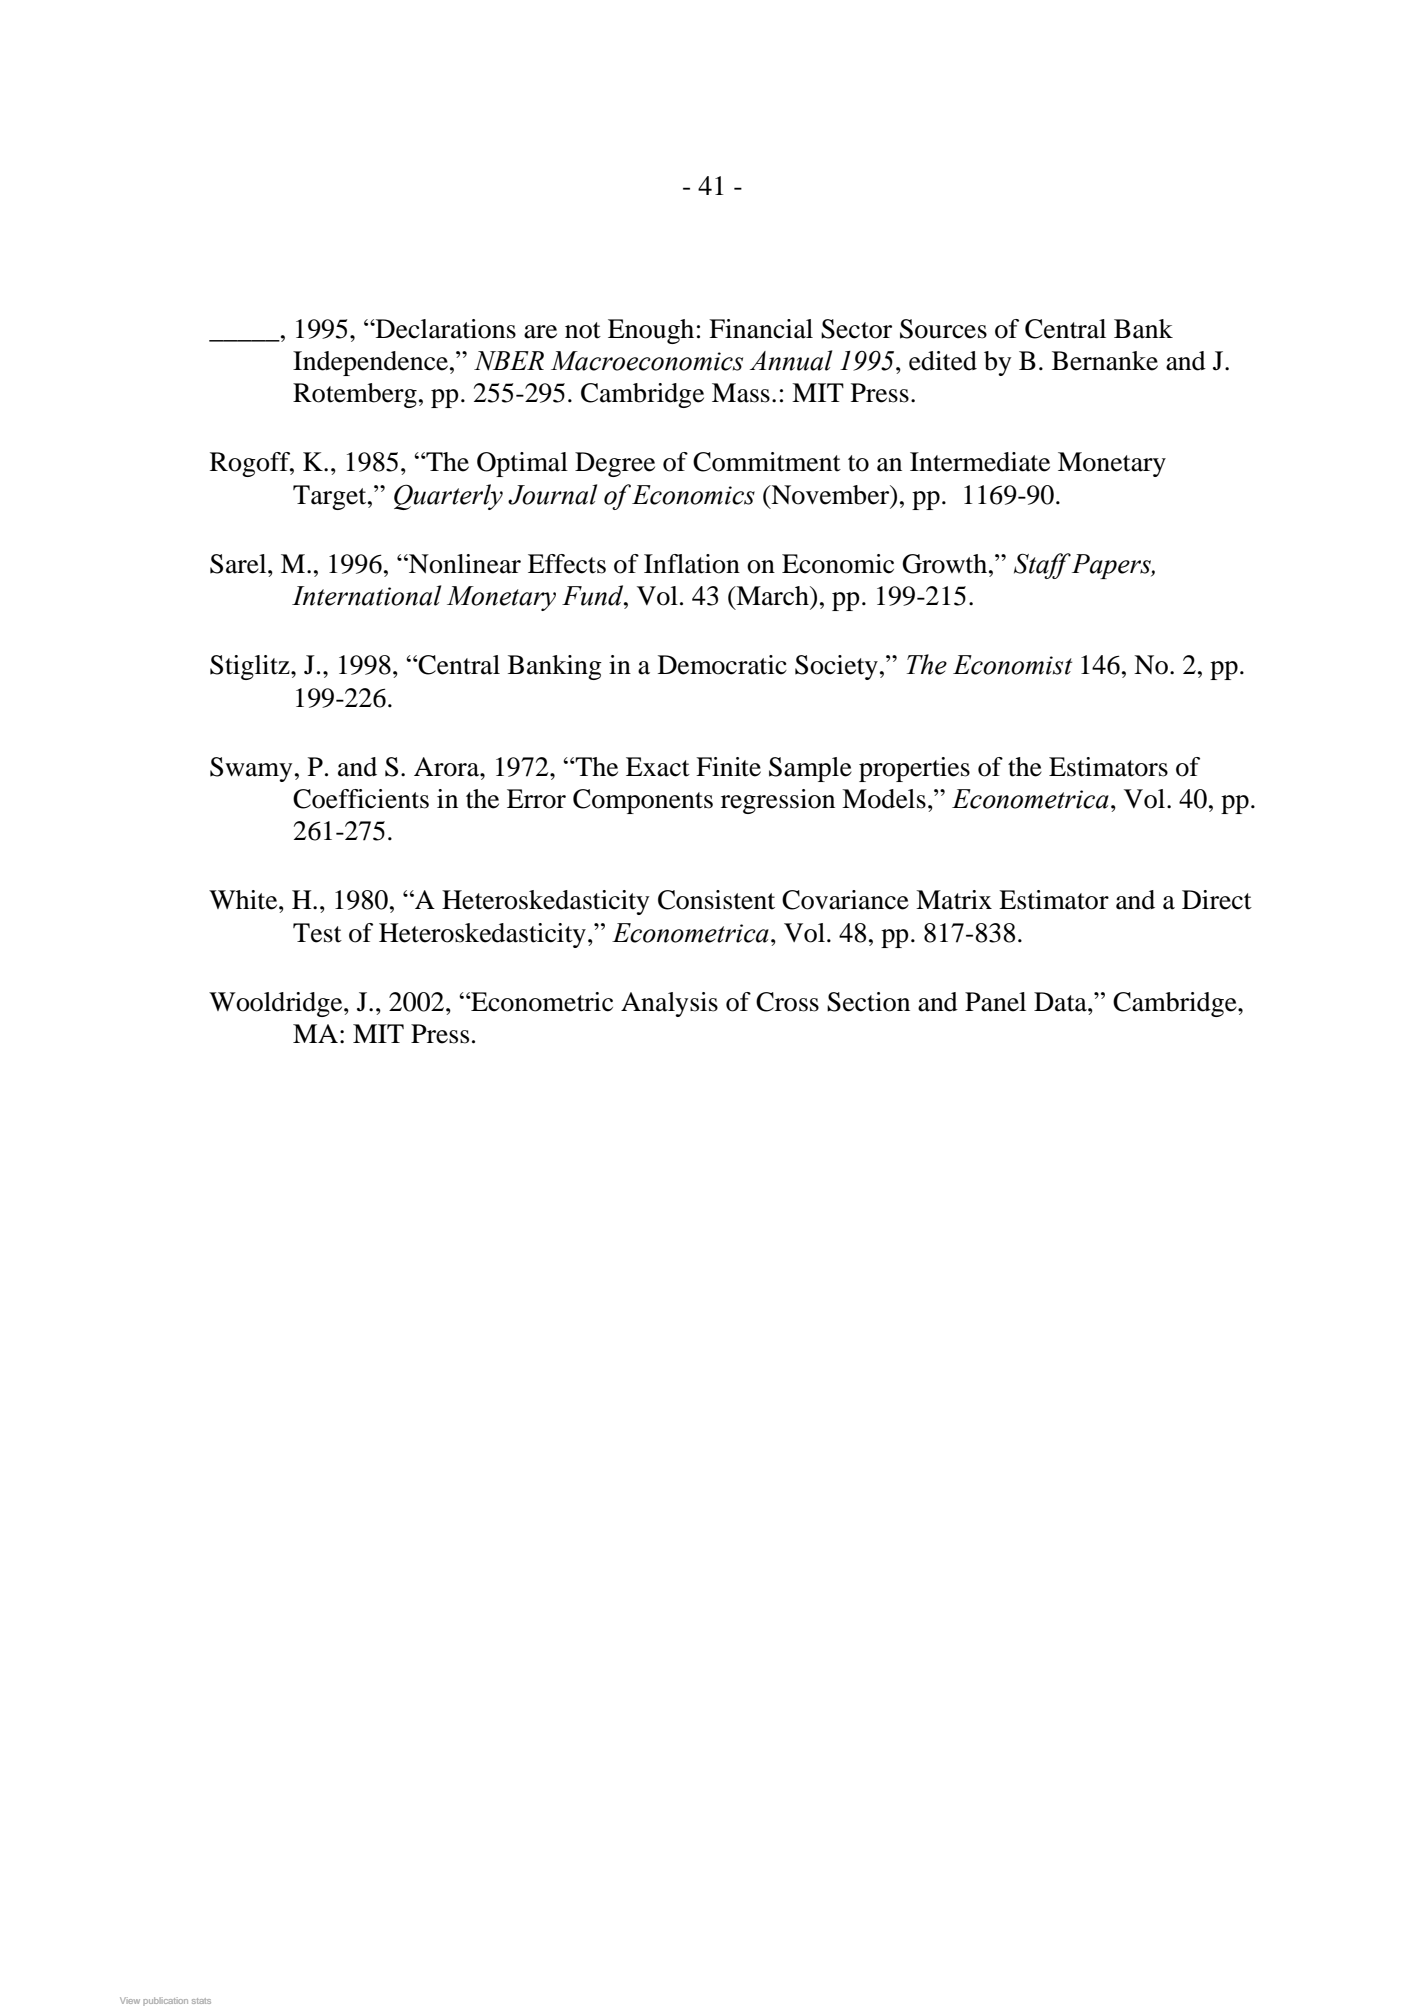  Describe the element at coordinates (201, 2001) in the screenshot. I see `stats` at that location.
